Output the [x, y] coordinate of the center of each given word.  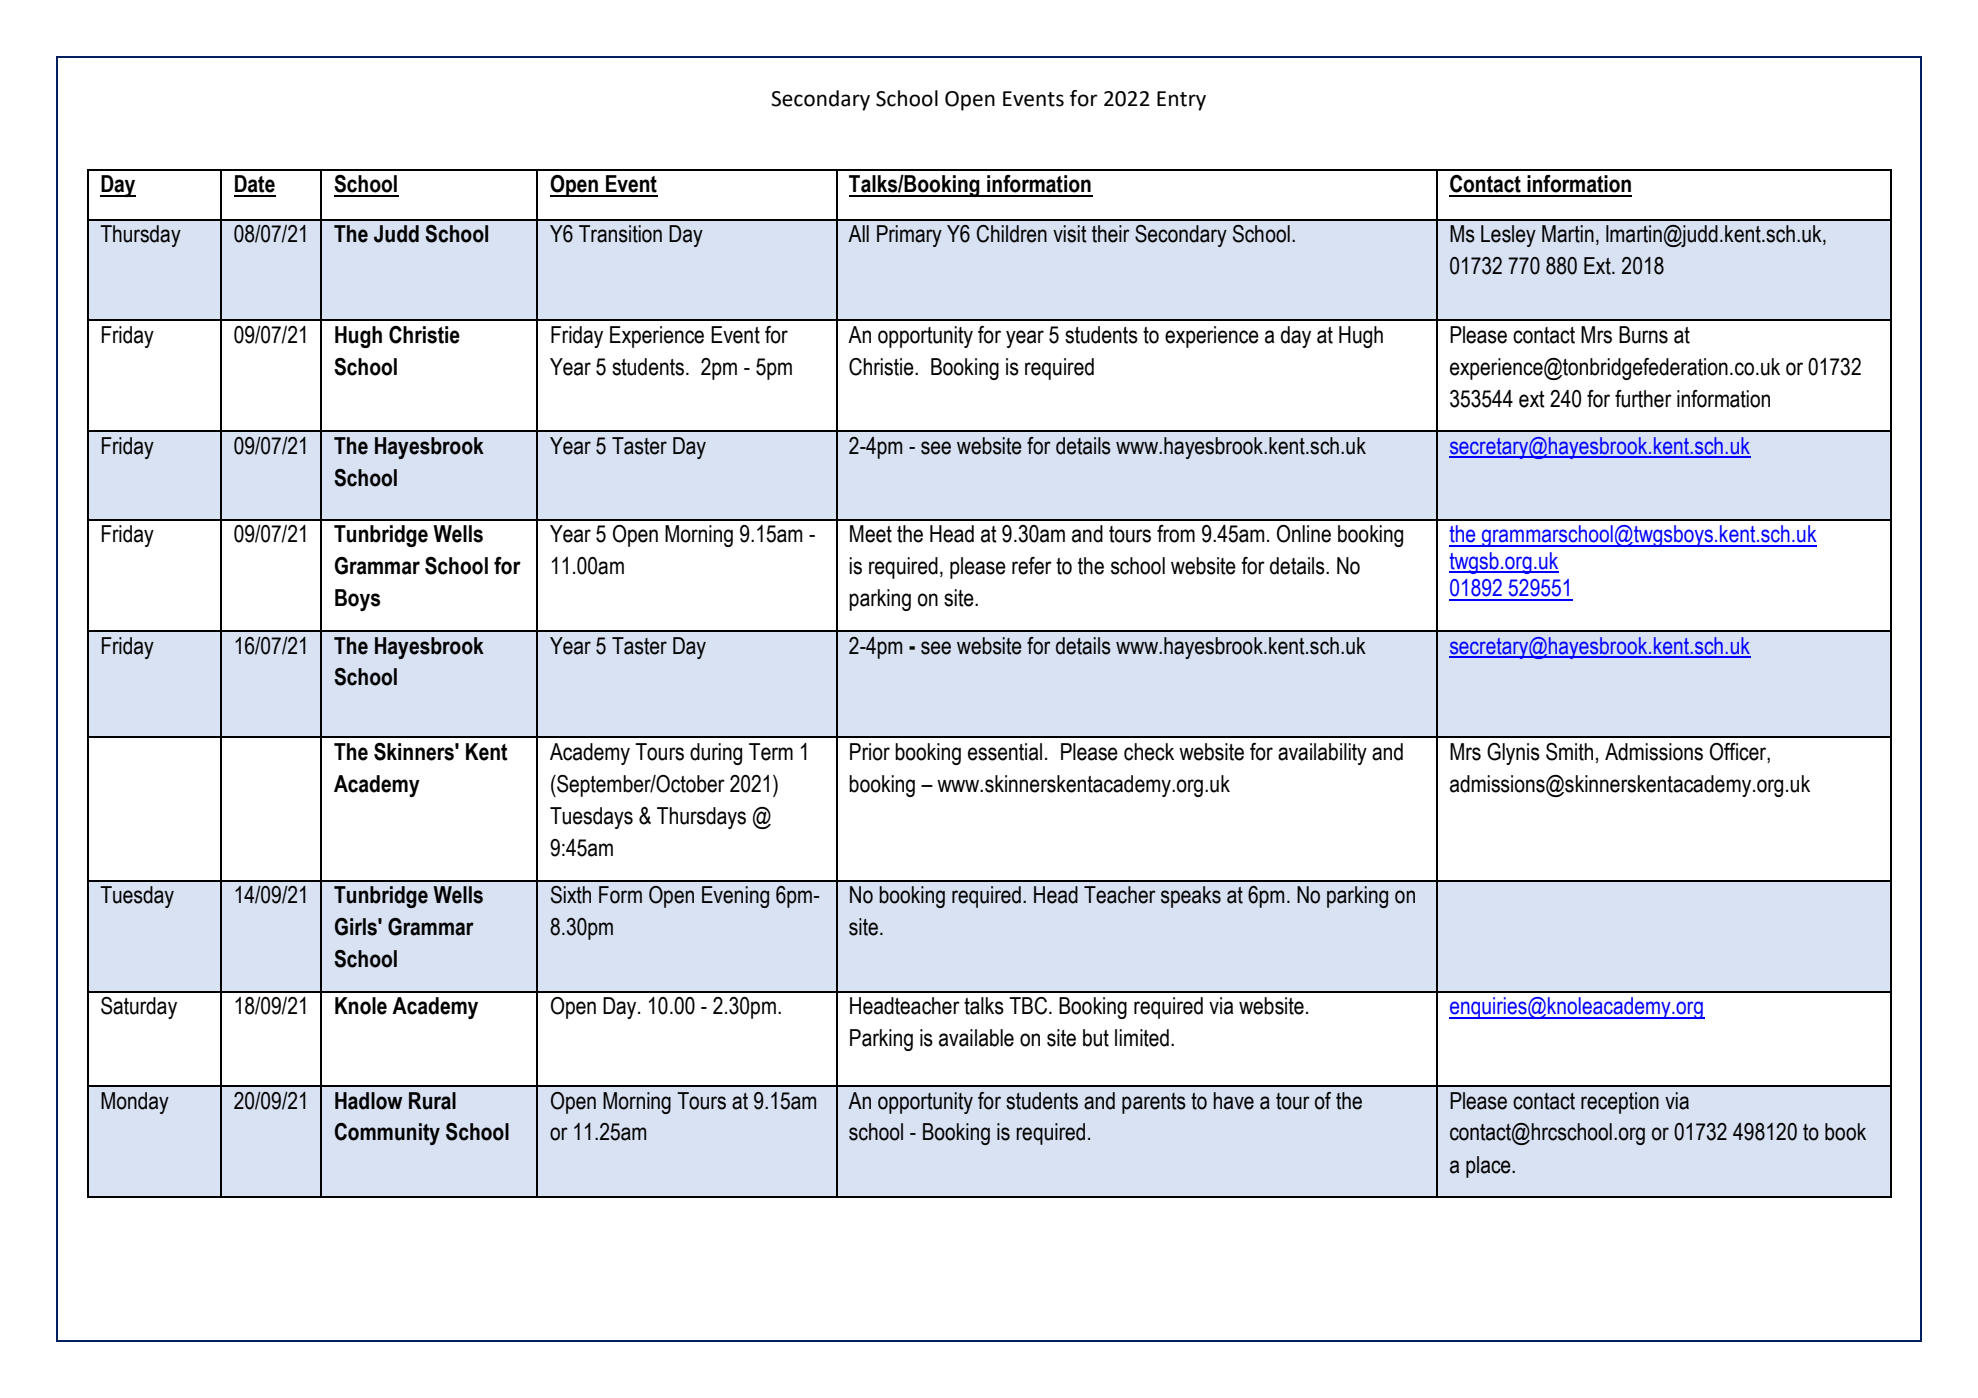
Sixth [571, 895]
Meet [871, 534]
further [1643, 399]
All [858, 233]
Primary [909, 236]
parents [1154, 1103]
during [716, 754]
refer [1032, 566]
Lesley [1508, 236]
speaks [1191, 897]
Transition [620, 234]
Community [387, 1134]
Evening [735, 897]
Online [1304, 534]
